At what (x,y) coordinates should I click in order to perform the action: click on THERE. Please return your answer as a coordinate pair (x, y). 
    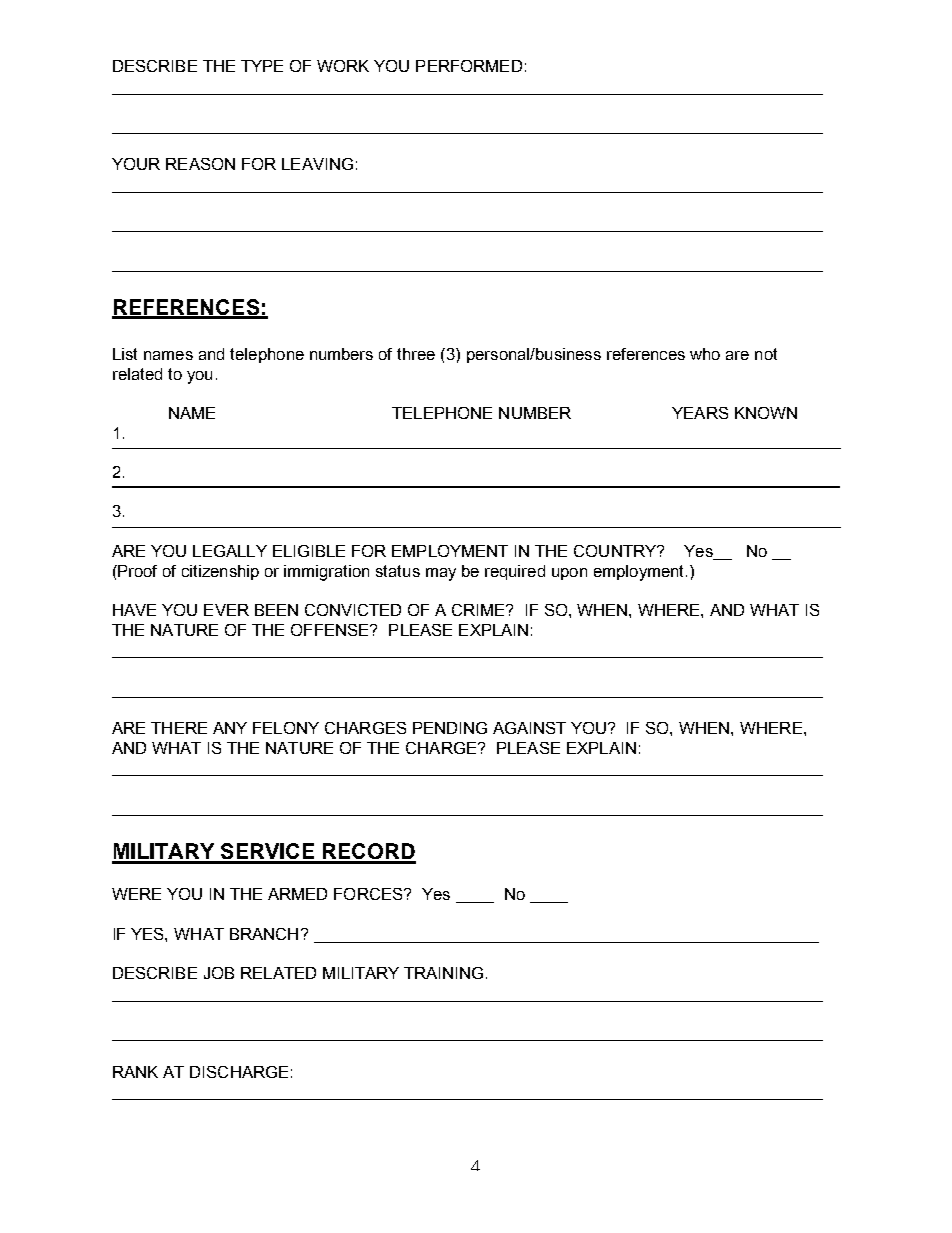
    Looking at the image, I should click on (179, 728).
